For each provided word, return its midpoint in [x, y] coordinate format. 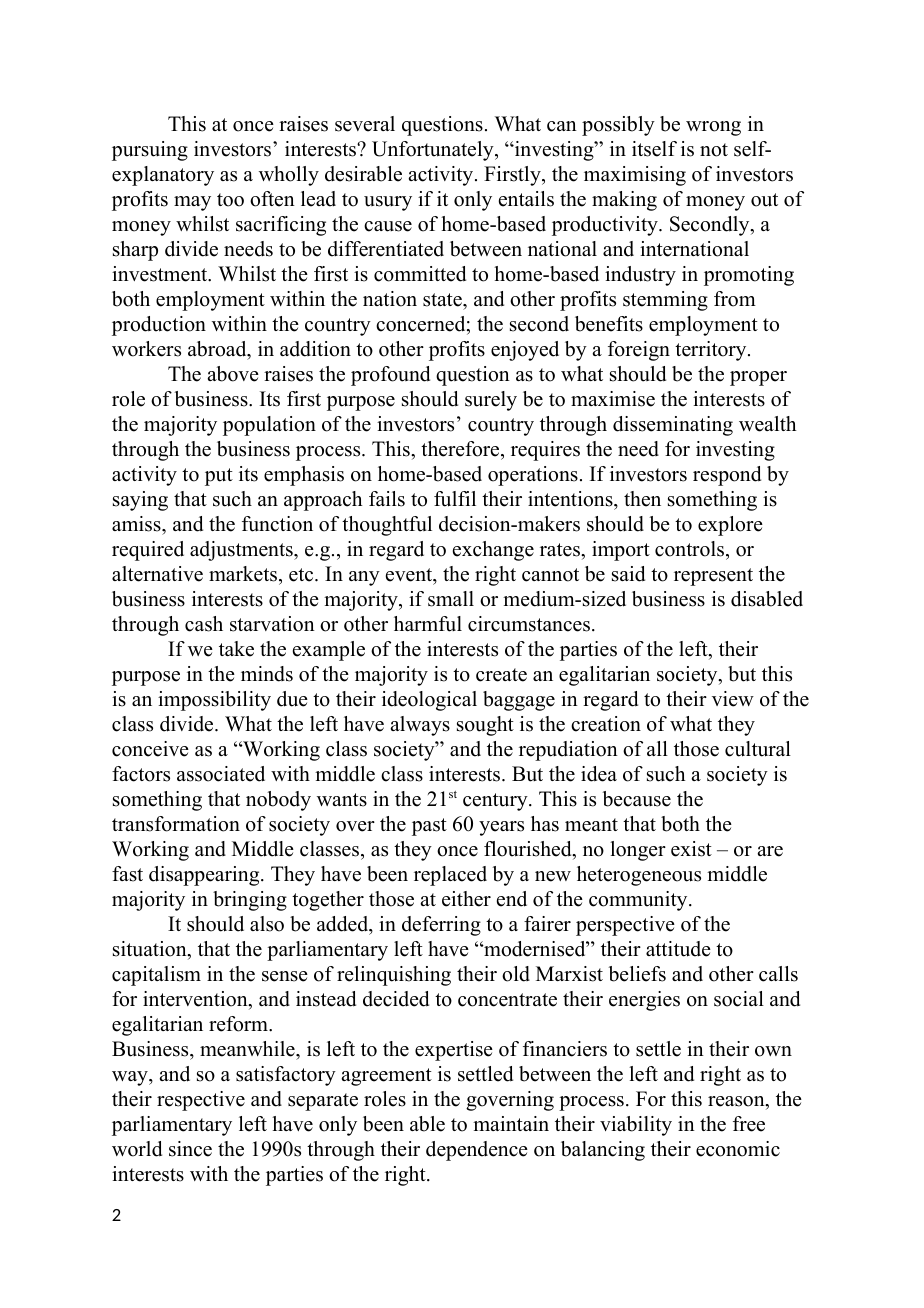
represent [713, 577]
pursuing [150, 151]
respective [201, 1101]
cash [204, 624]
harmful [428, 624]
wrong [713, 128]
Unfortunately [434, 151]
